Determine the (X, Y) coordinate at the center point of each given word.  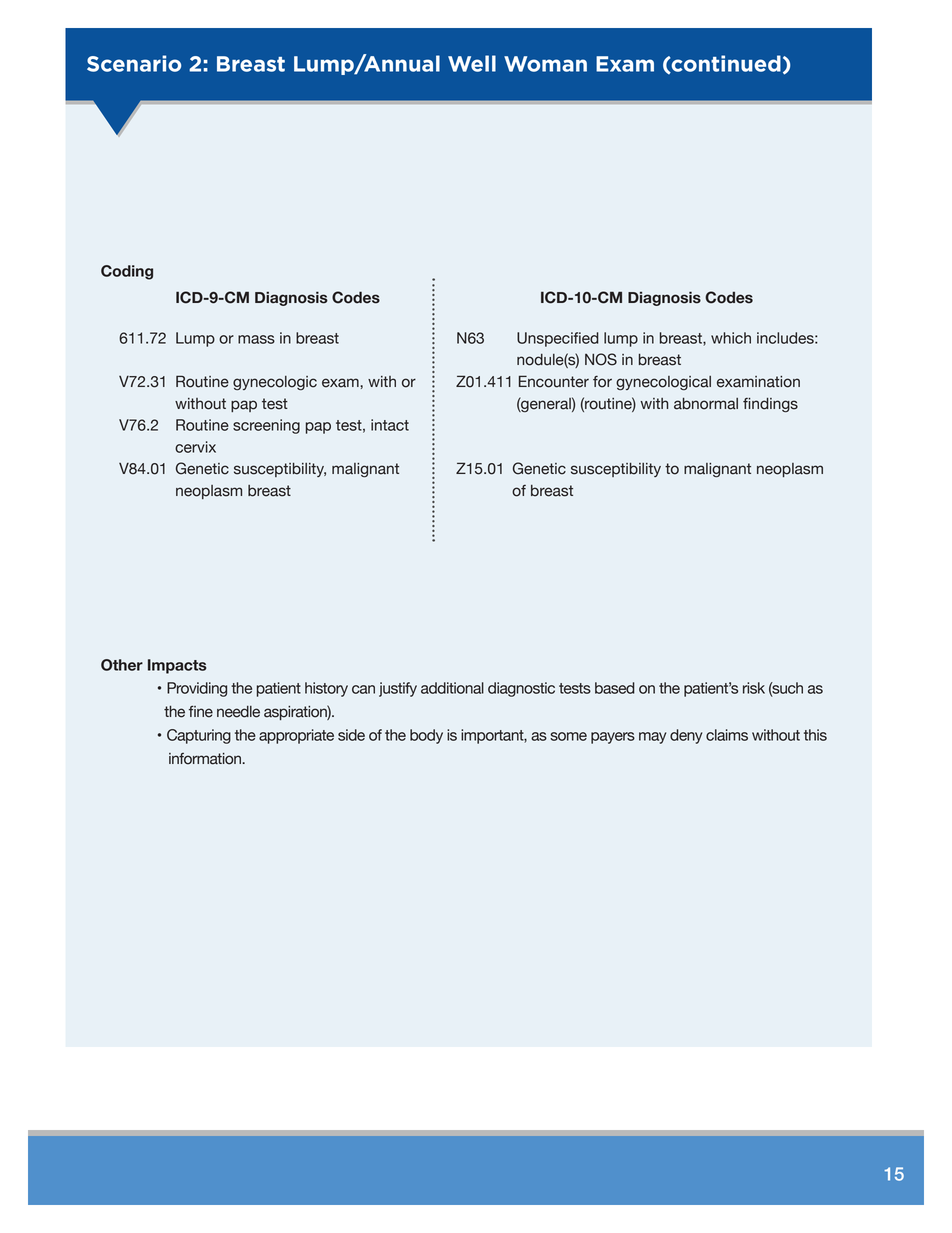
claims (727, 735)
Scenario (134, 63)
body (426, 736)
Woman (545, 64)
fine (201, 711)
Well (472, 63)
